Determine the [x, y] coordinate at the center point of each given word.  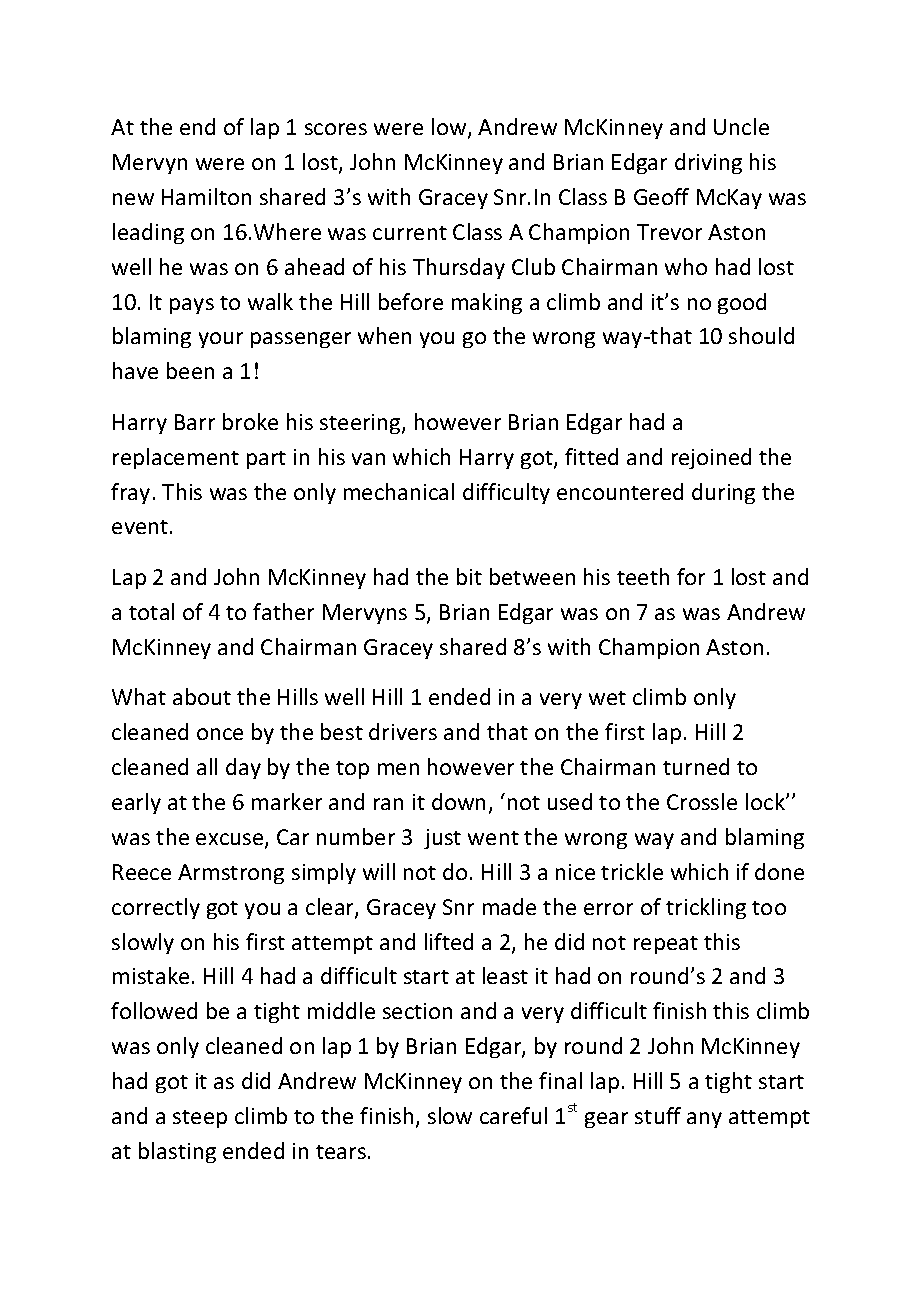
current [410, 233]
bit [469, 576]
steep [200, 1119]
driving [708, 163]
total [151, 611]
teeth [643, 576]
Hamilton [206, 196]
